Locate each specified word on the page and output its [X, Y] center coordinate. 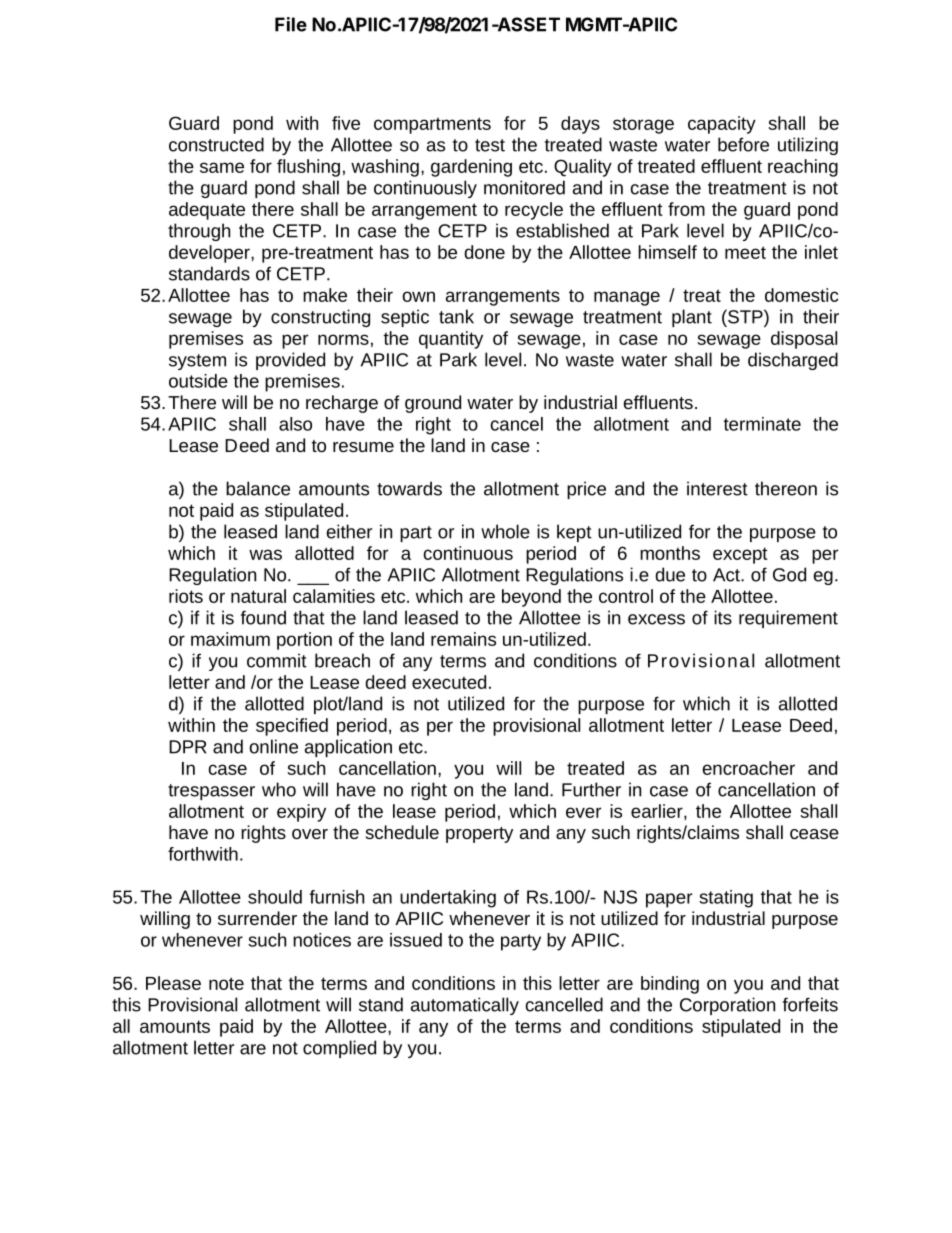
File [291, 24]
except [740, 555]
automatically [465, 1006]
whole [505, 531]
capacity [722, 125]
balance [258, 488]
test [490, 145]
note [226, 983]
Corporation [727, 1006]
